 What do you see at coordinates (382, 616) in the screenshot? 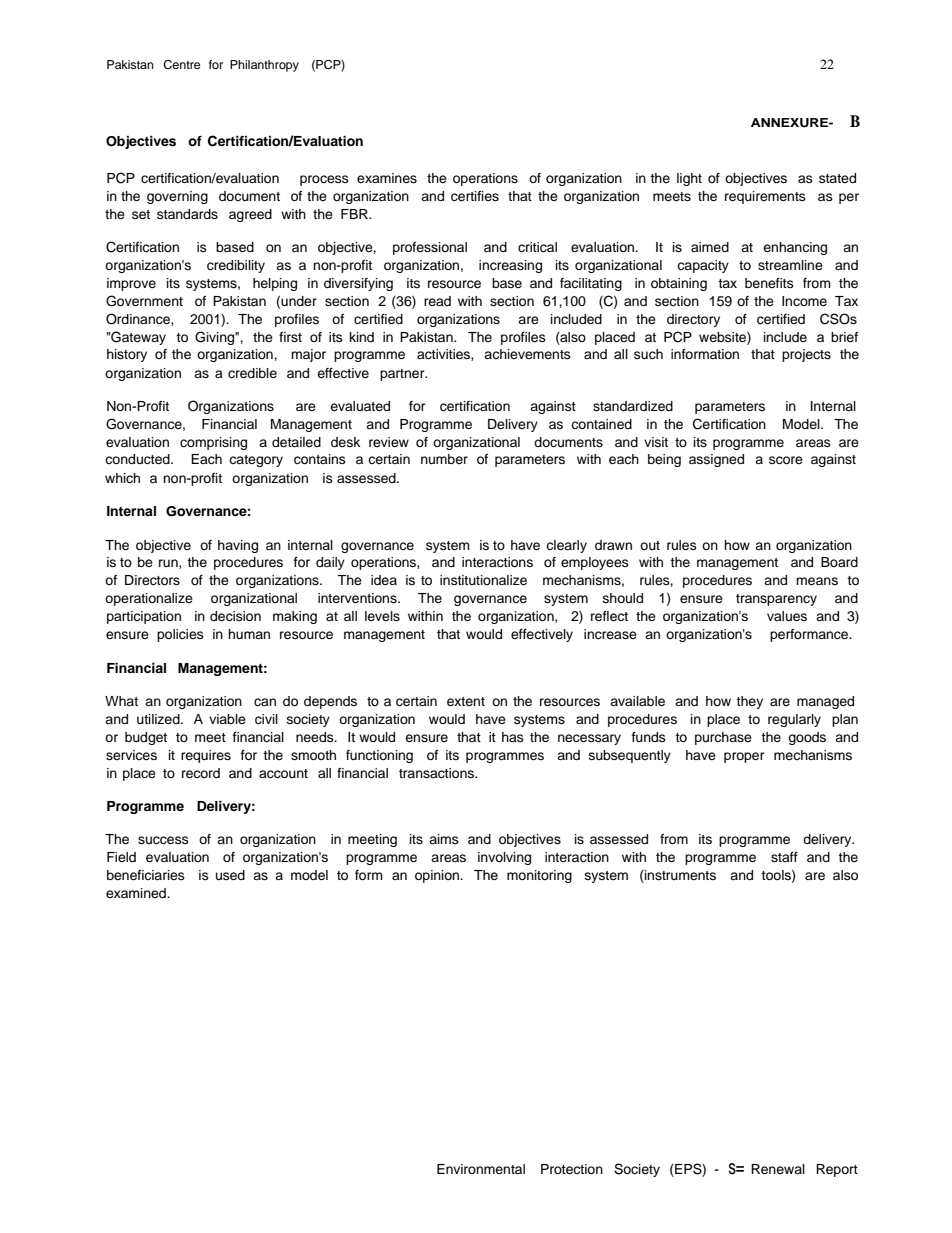
I see `levels` at bounding box center [382, 616].
